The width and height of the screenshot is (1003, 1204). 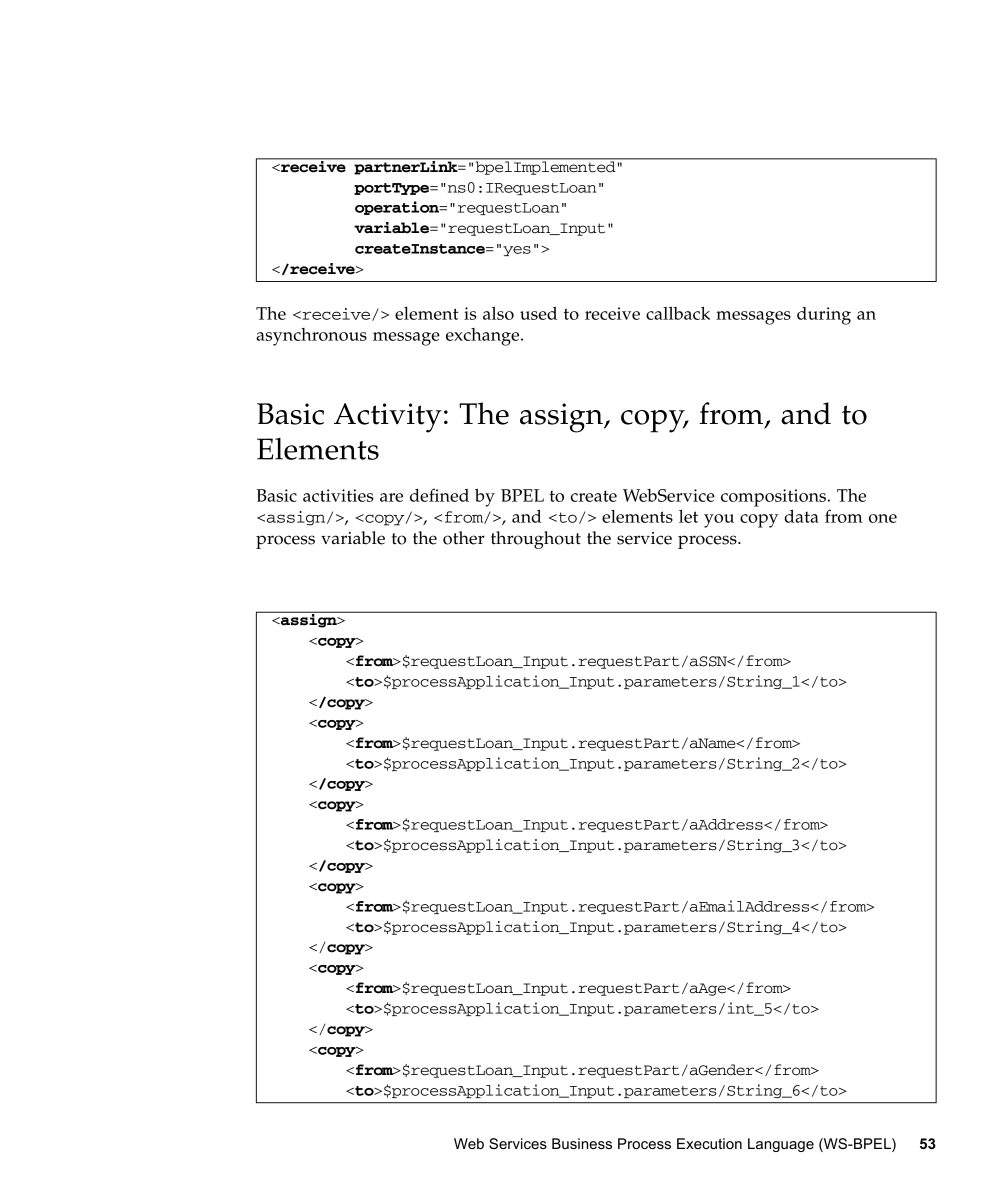 I want to click on Execution, so click(x=709, y=1143).
